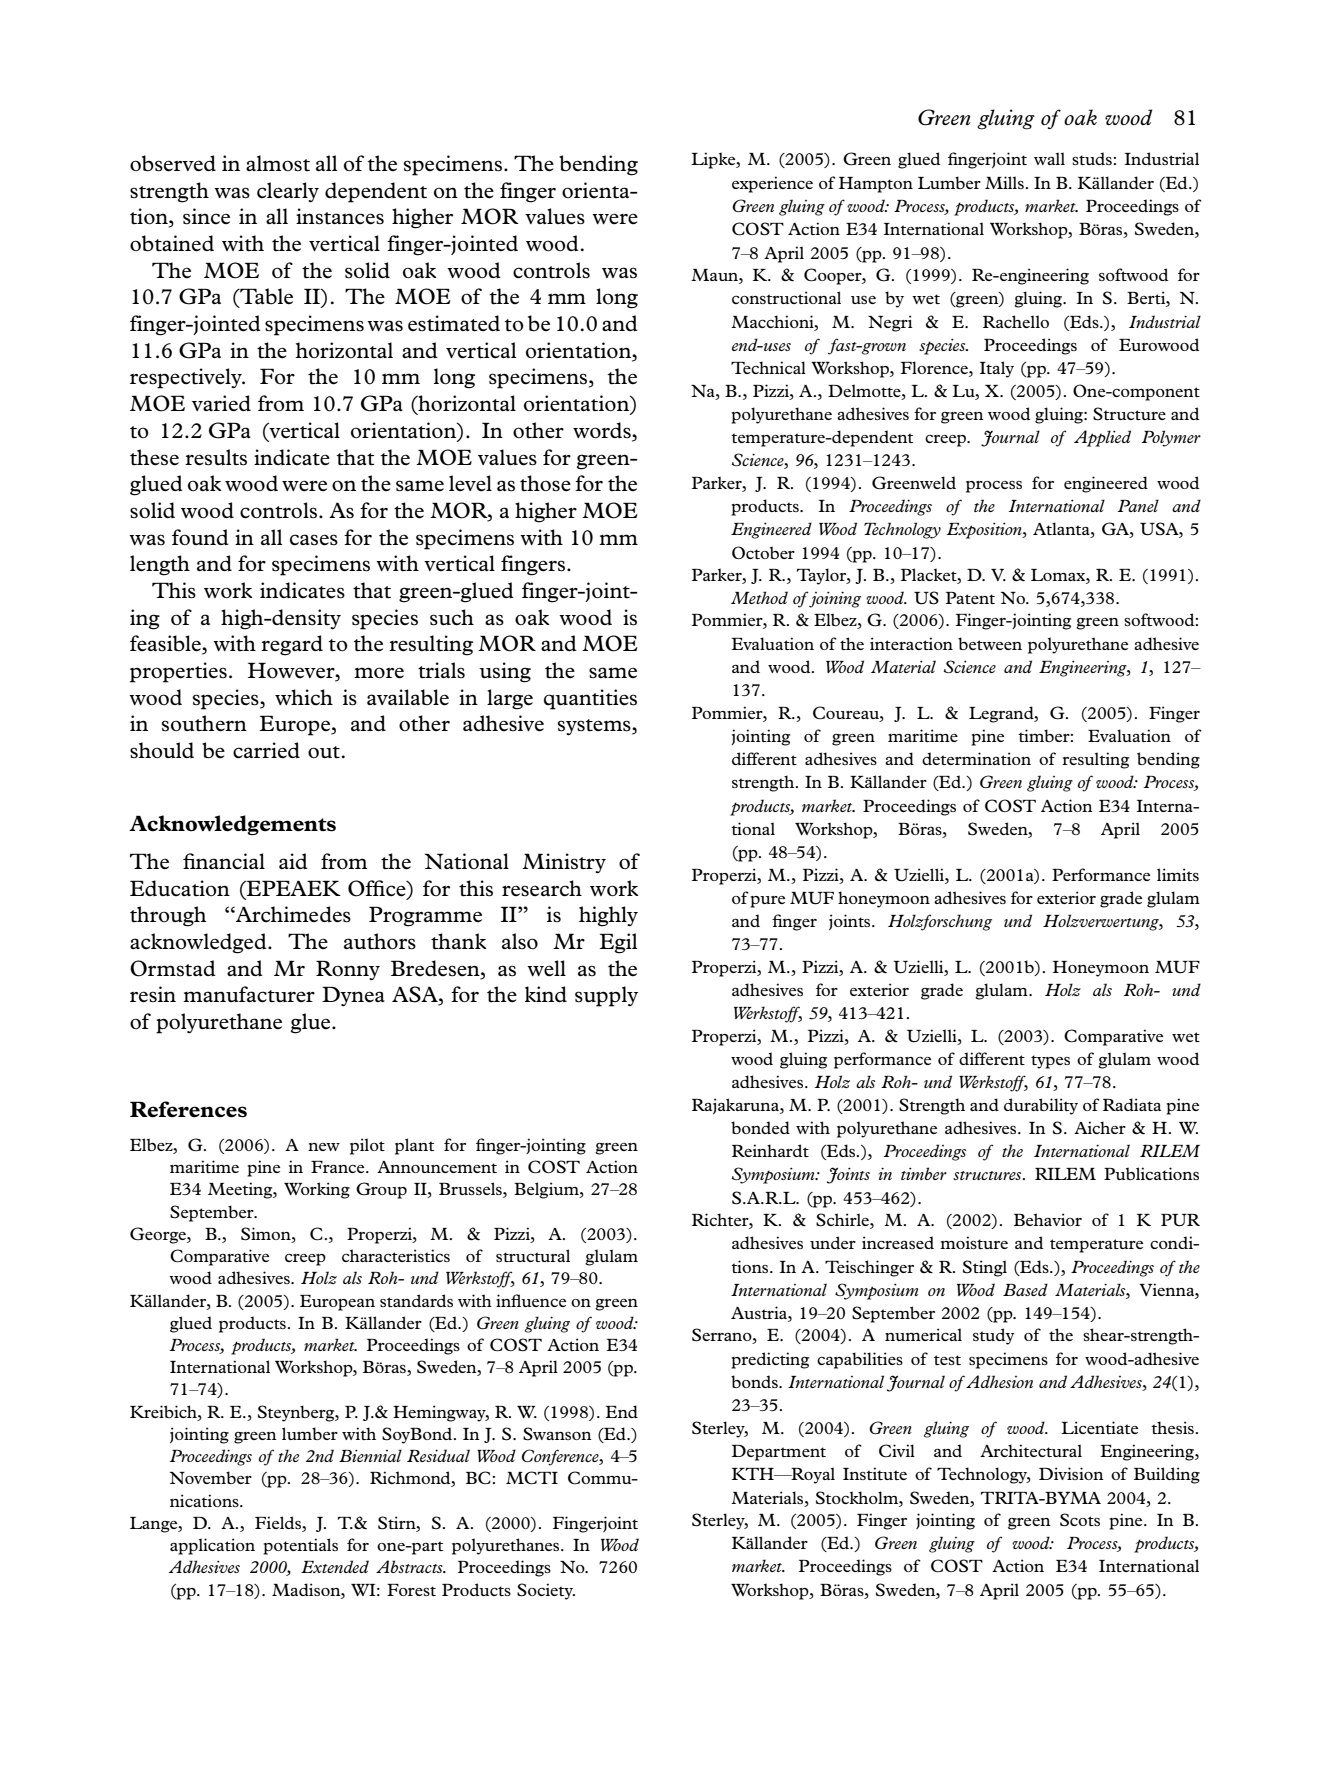  What do you see at coordinates (564, 863) in the document?
I see `Ministry` at bounding box center [564, 863].
